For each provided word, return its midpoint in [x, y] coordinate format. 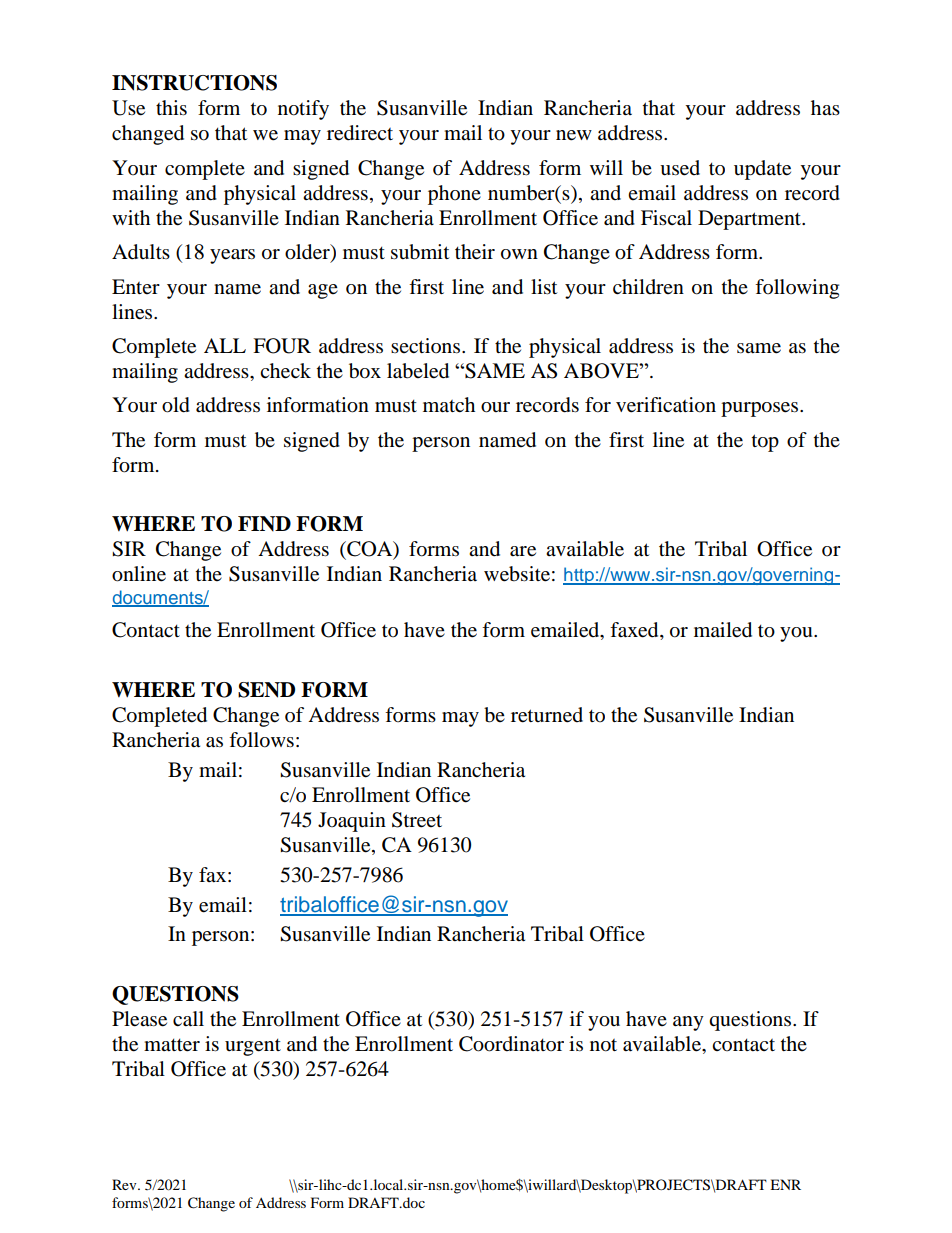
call [188, 1019]
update [762, 170]
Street [417, 820]
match [449, 404]
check [285, 371]
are [523, 551]
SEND [266, 690]
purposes [761, 409]
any [688, 1023]
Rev [125, 1184]
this [171, 108]
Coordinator [511, 1044]
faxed [635, 631]
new [574, 135]
